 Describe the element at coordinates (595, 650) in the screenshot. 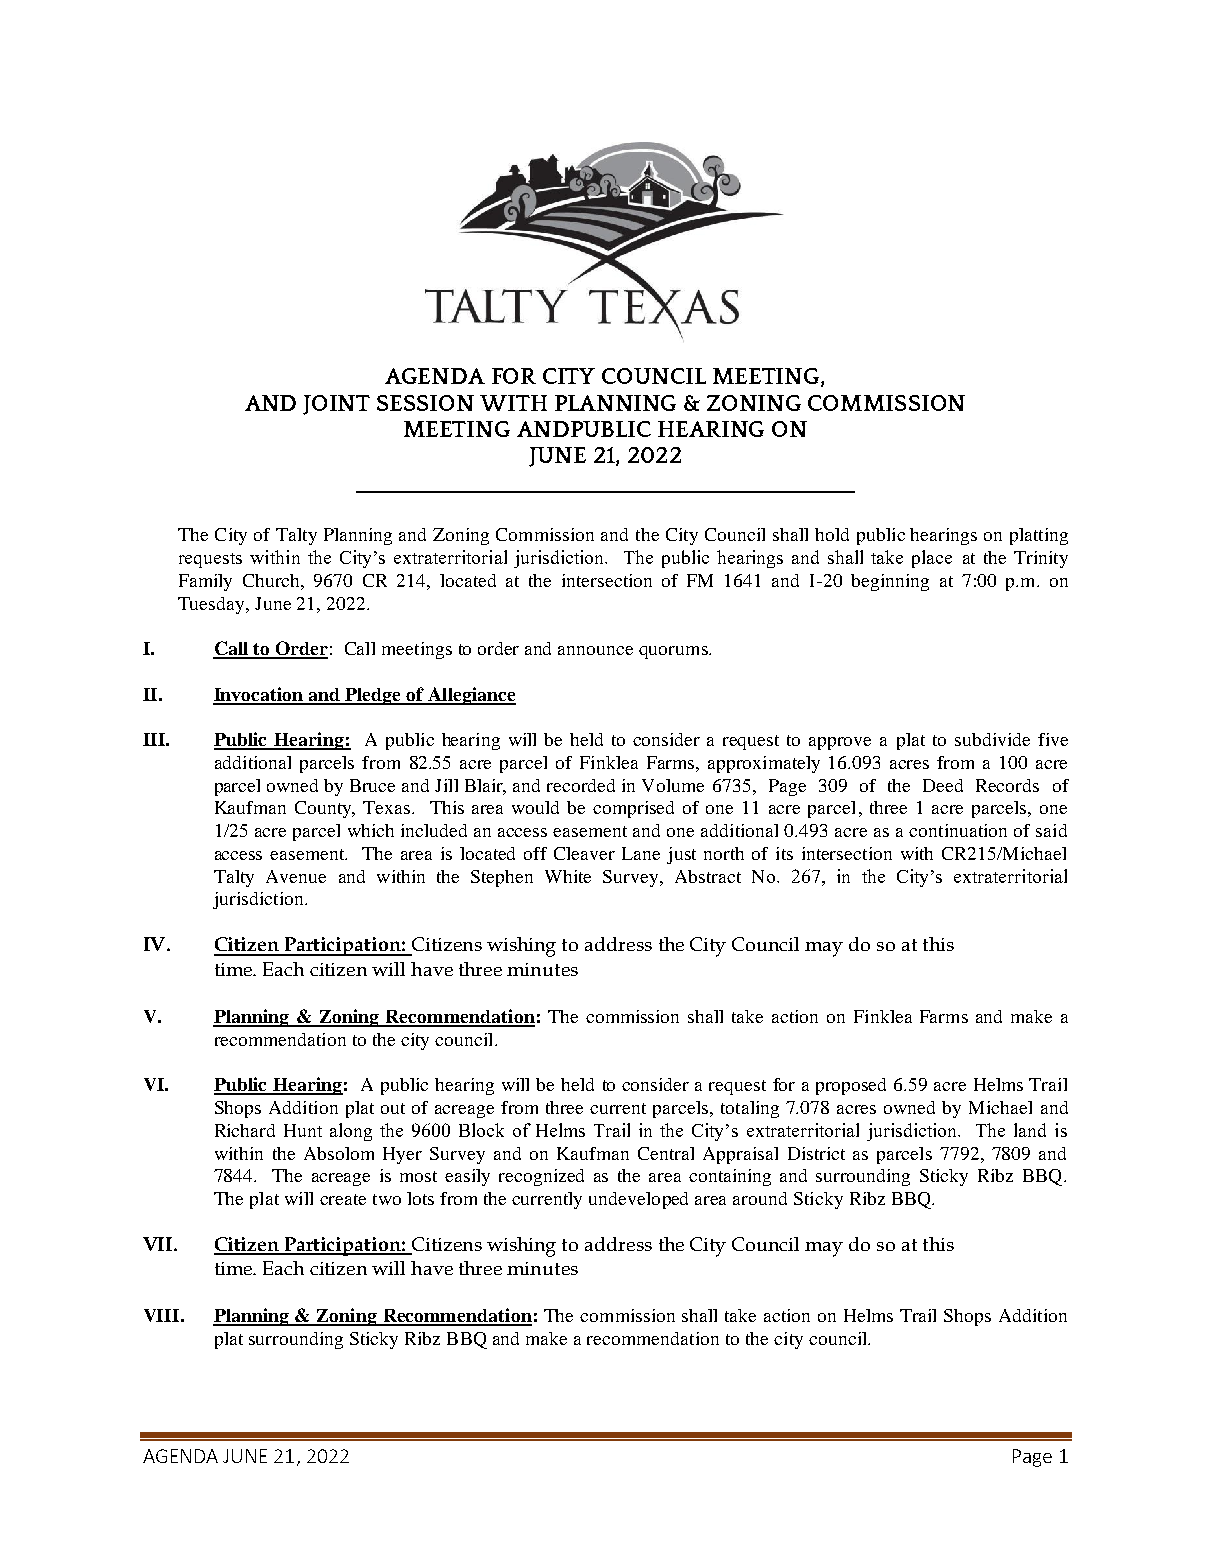

I see `announce` at that location.
